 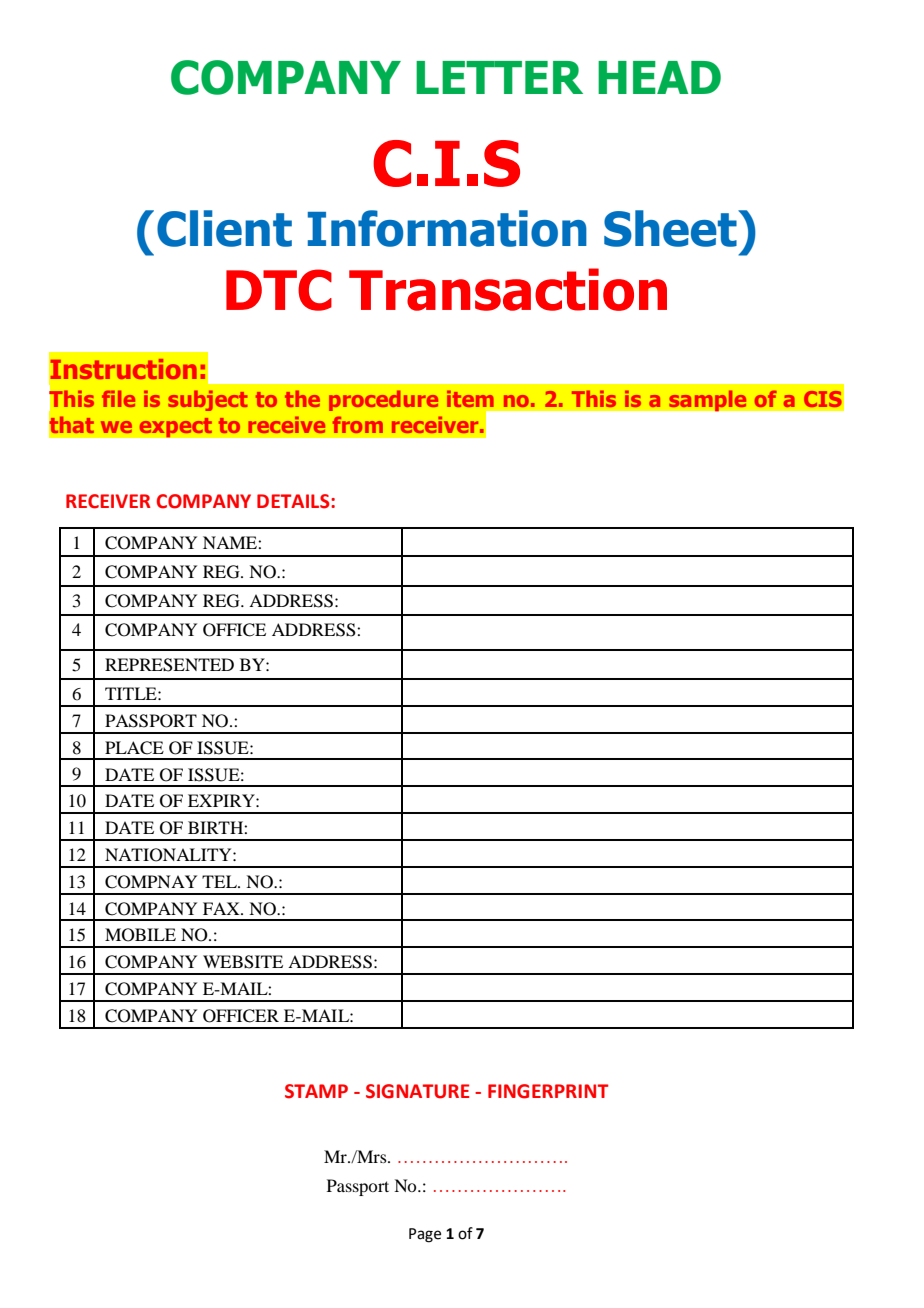 I want to click on REPRESENTED, so click(x=169, y=665).
